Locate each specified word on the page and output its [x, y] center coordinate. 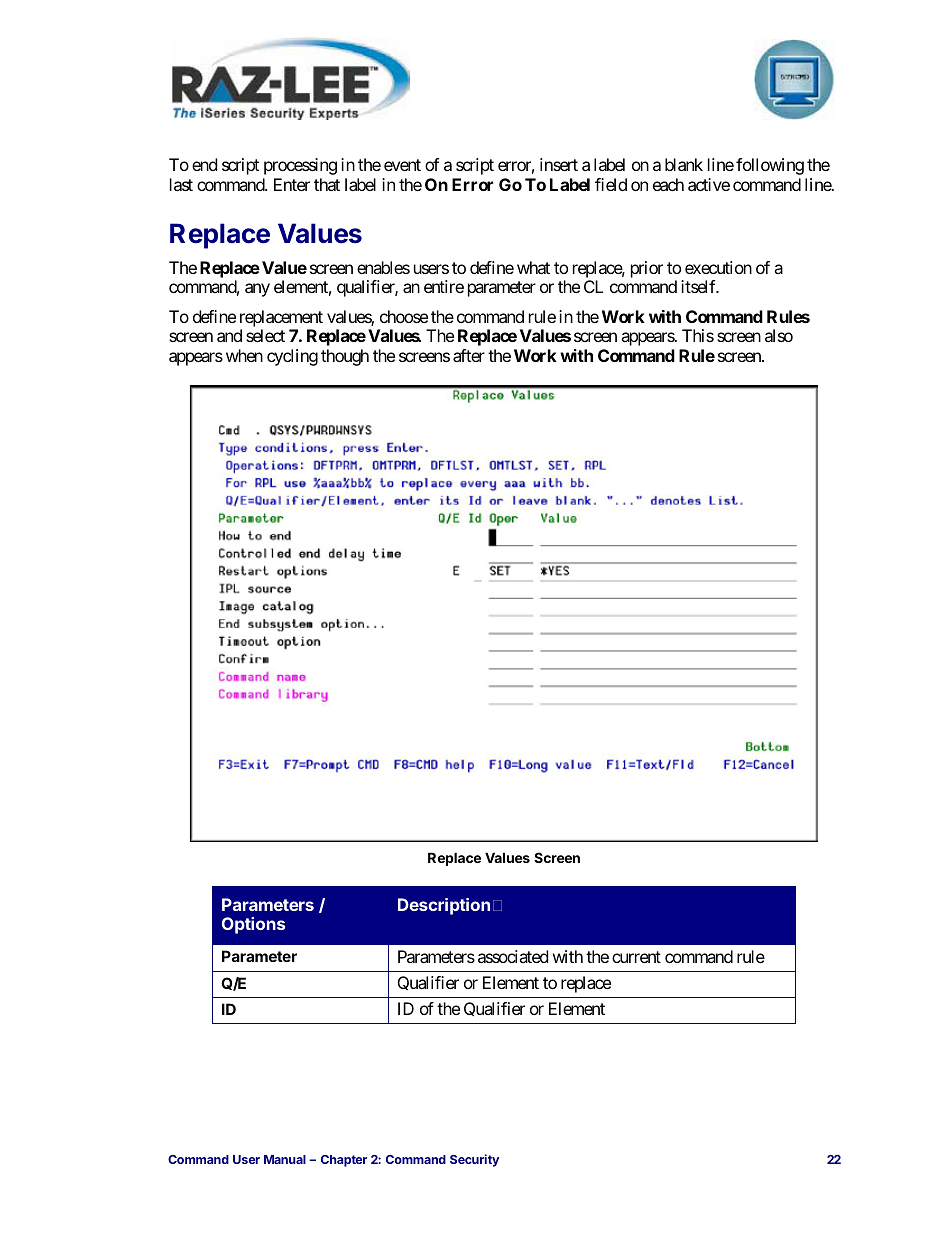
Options [253, 925]
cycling [292, 357]
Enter [292, 184]
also [779, 335]
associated [513, 956]
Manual [285, 1159]
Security [474, 1160]
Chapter [344, 1161]
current [636, 957]
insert [559, 164]
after [469, 355]
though [345, 357]
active [709, 184]
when [244, 355]
